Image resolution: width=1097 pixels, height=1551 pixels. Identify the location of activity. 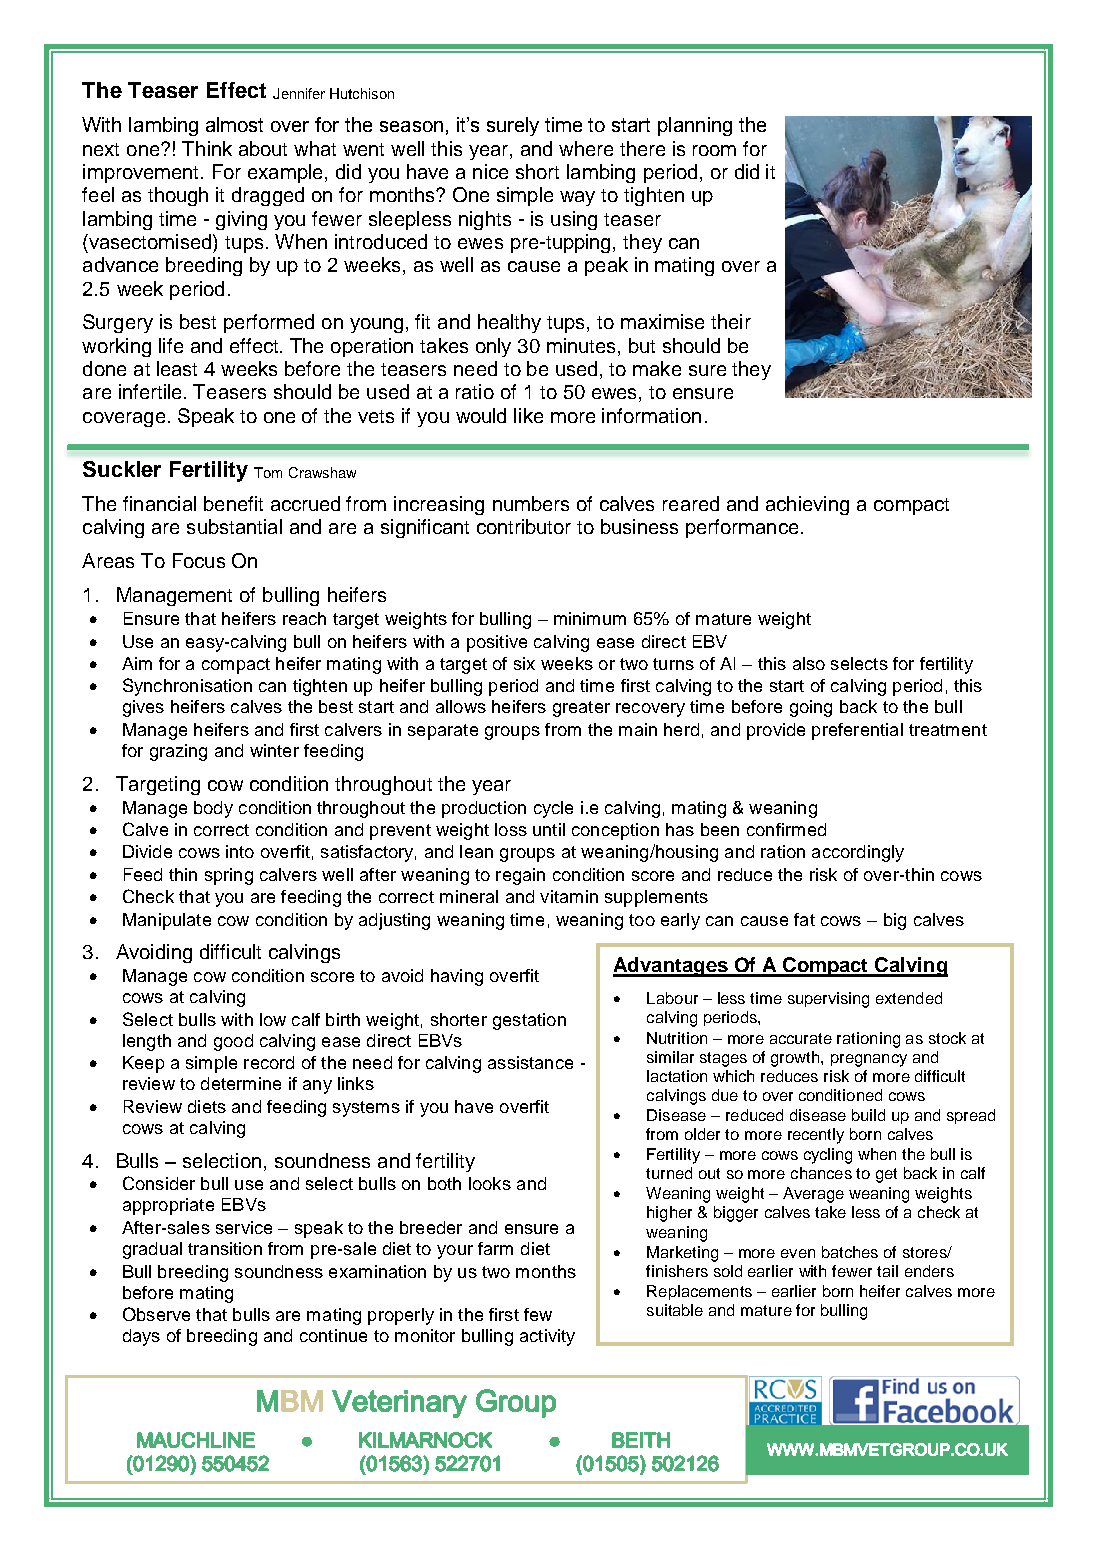
(547, 1337).
